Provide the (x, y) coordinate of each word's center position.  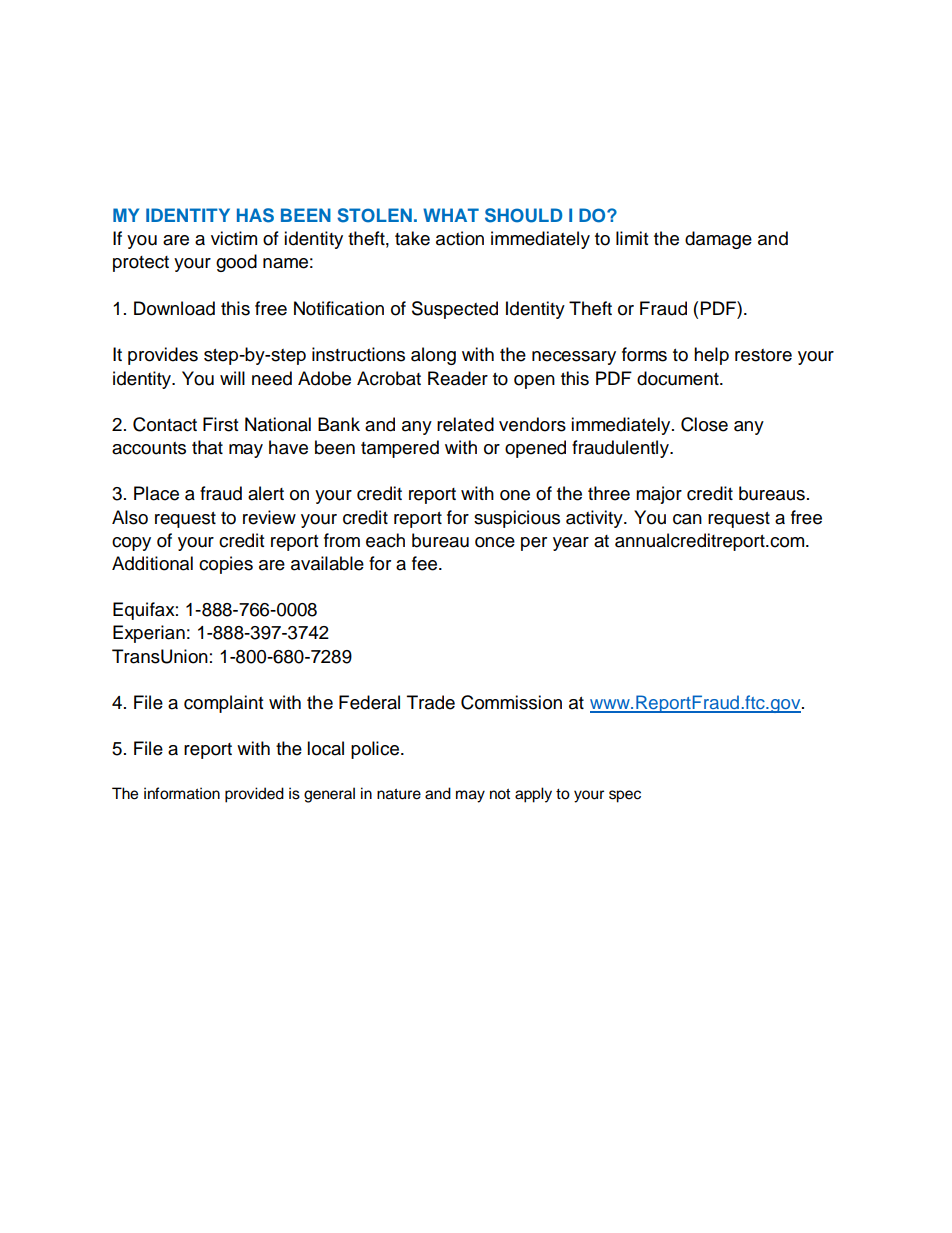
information (182, 793)
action (460, 238)
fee (426, 563)
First (220, 424)
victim (234, 238)
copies (226, 565)
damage (718, 240)
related (465, 424)
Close (704, 424)
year (571, 544)
